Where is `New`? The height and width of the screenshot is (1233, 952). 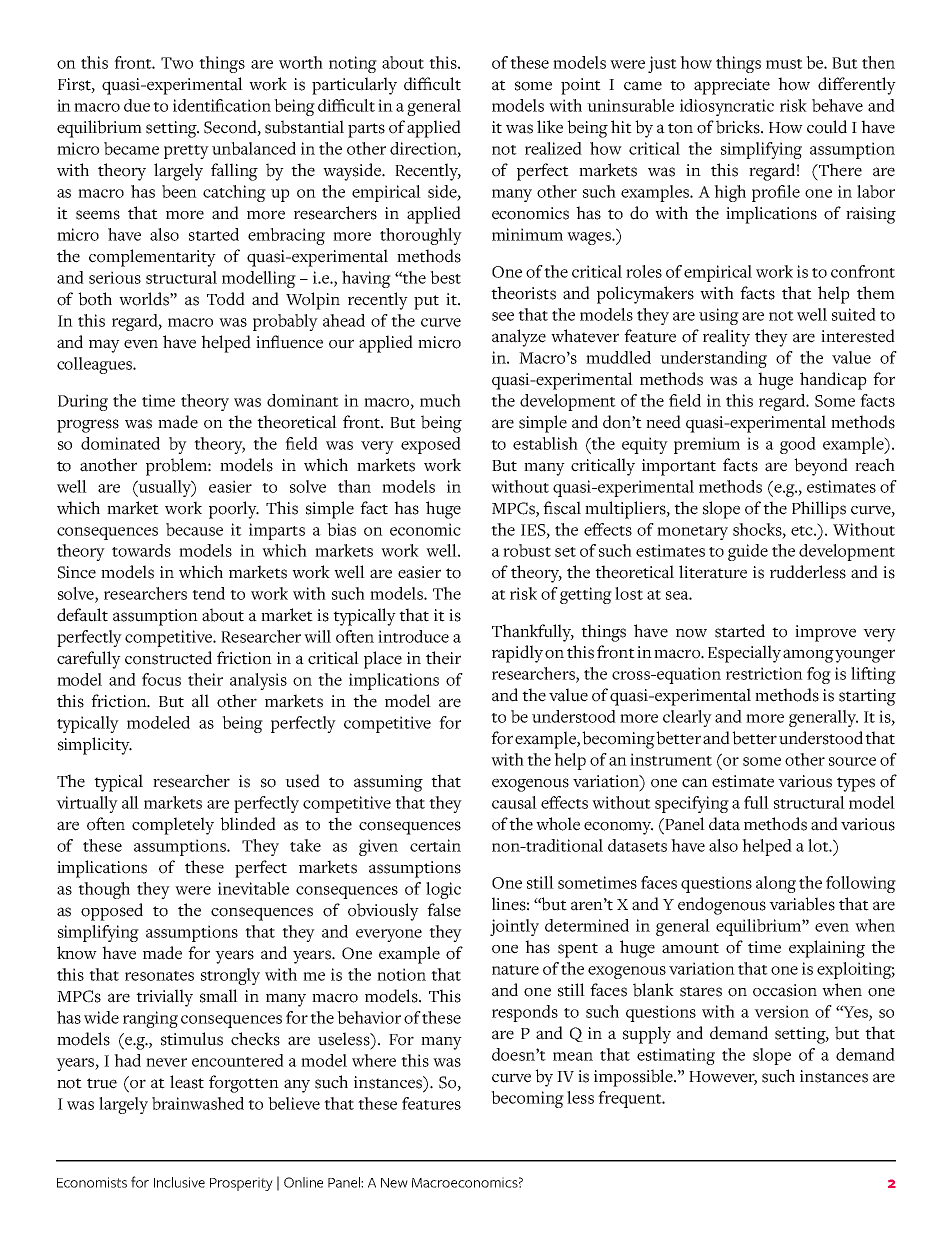 New is located at coordinates (394, 1183).
